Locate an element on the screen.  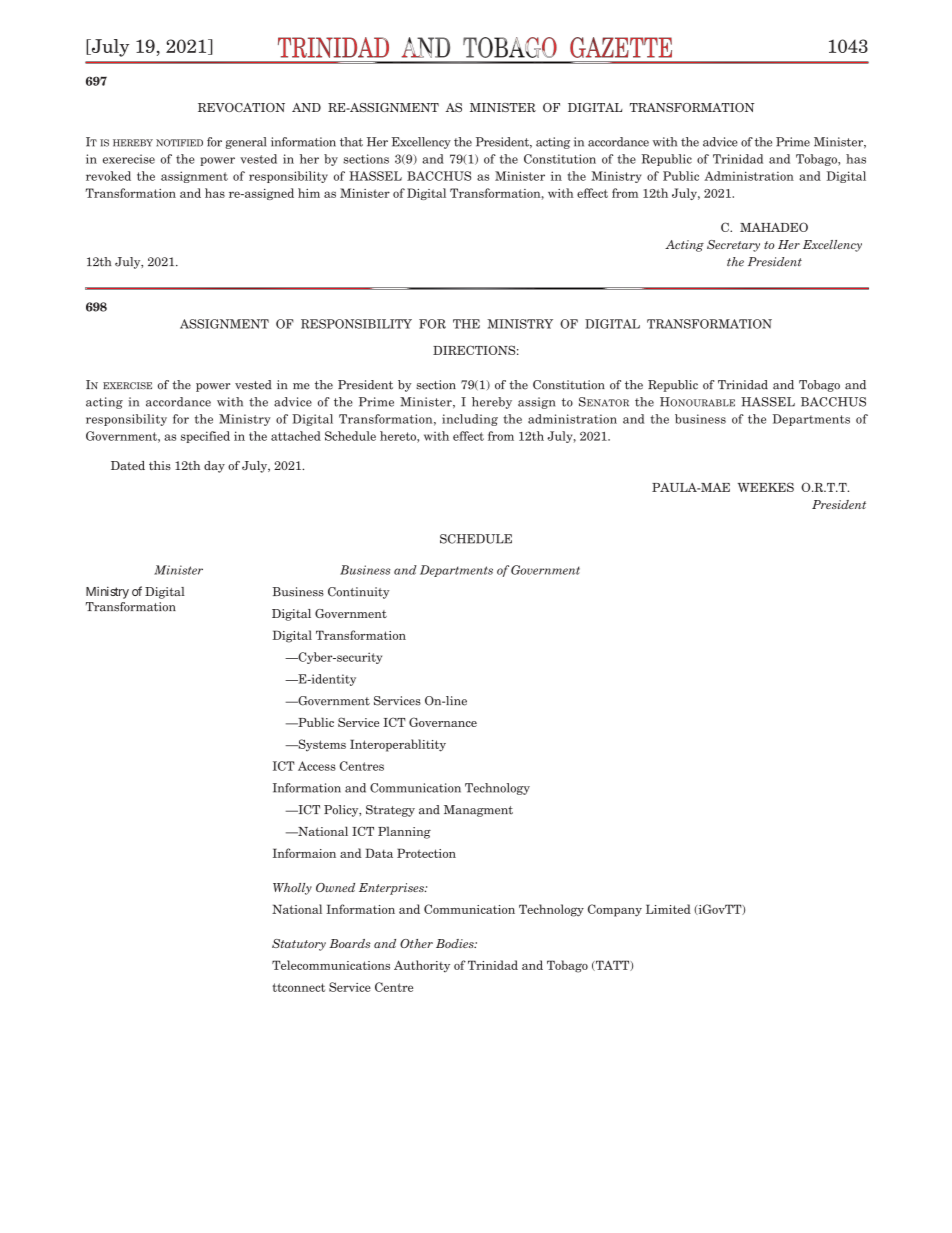
Secretary is located at coordinates (733, 246).
